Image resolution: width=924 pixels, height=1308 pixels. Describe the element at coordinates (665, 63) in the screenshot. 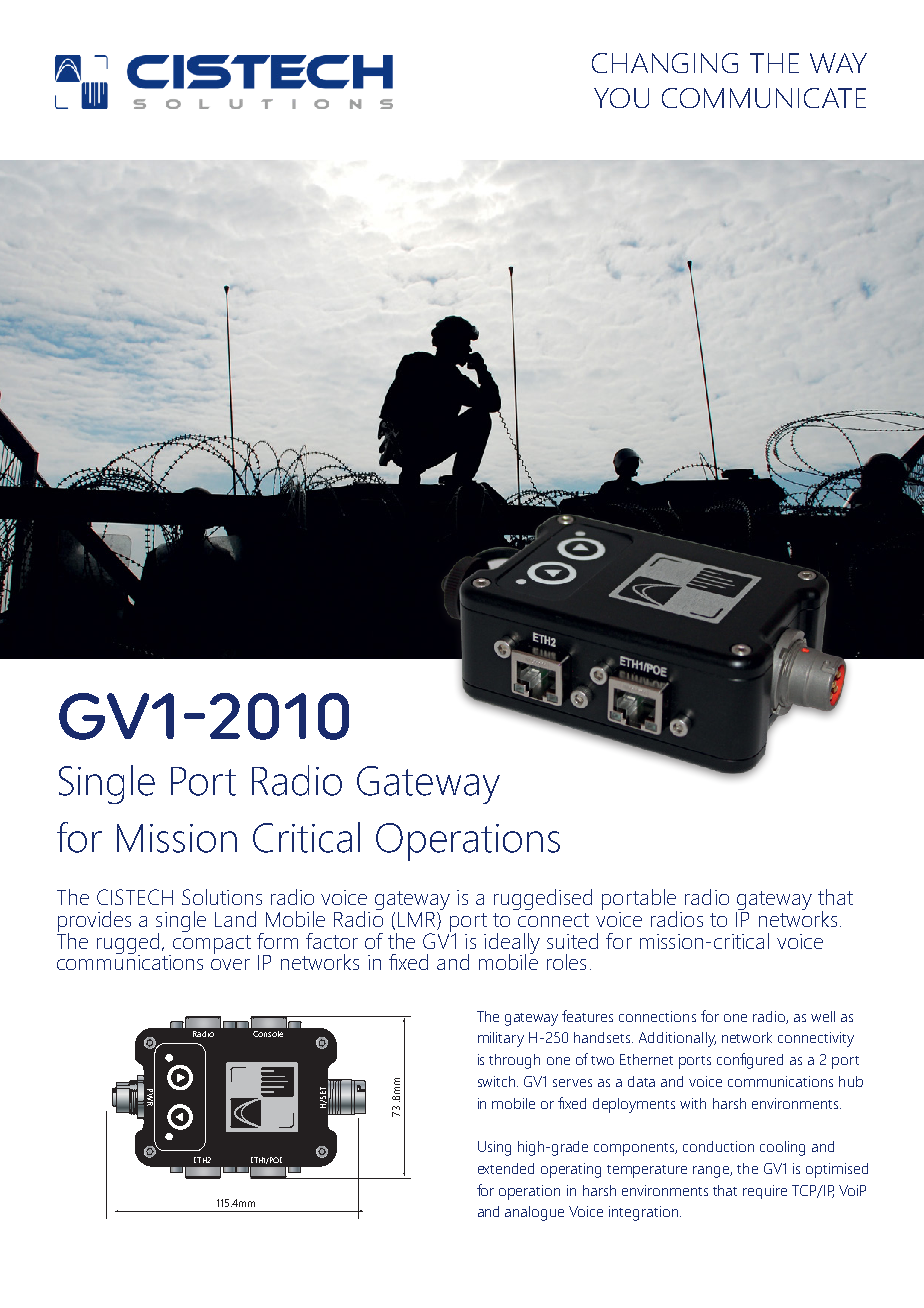

I see `CHANGING` at that location.
